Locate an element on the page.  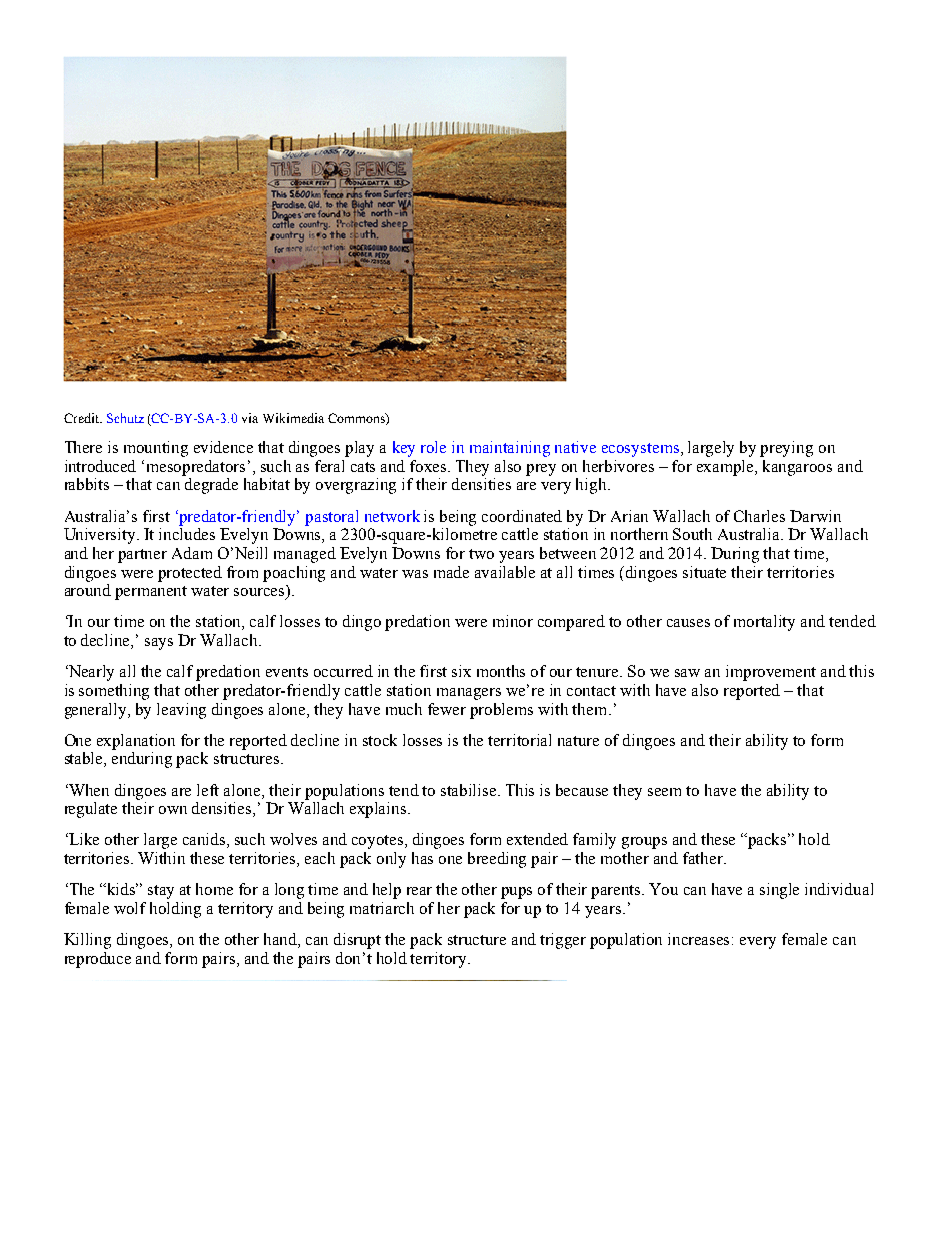
role is located at coordinates (433, 447).
